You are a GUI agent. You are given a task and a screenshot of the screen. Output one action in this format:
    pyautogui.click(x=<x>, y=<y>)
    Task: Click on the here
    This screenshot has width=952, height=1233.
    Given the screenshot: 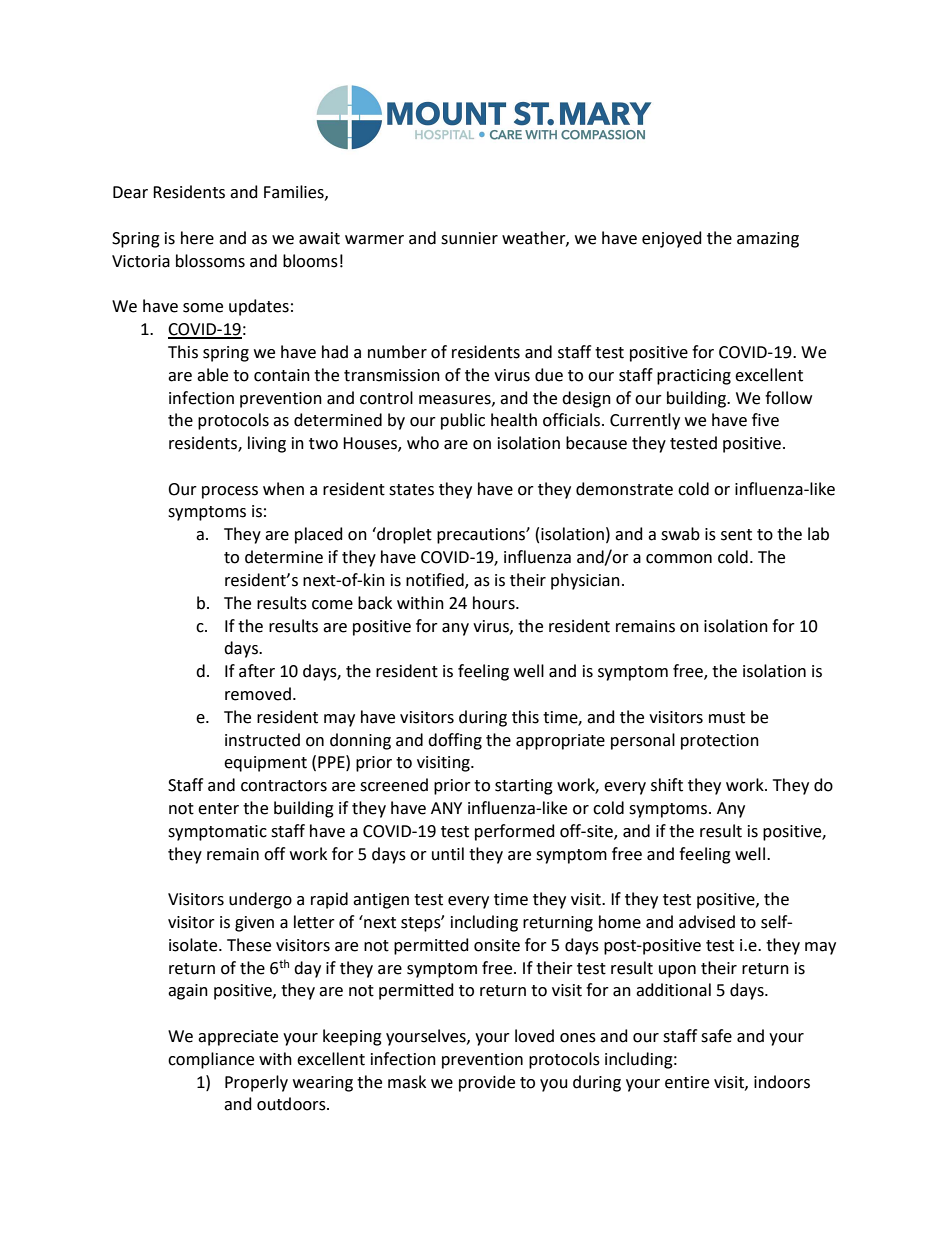 What is the action you would take?
    pyautogui.click(x=197, y=238)
